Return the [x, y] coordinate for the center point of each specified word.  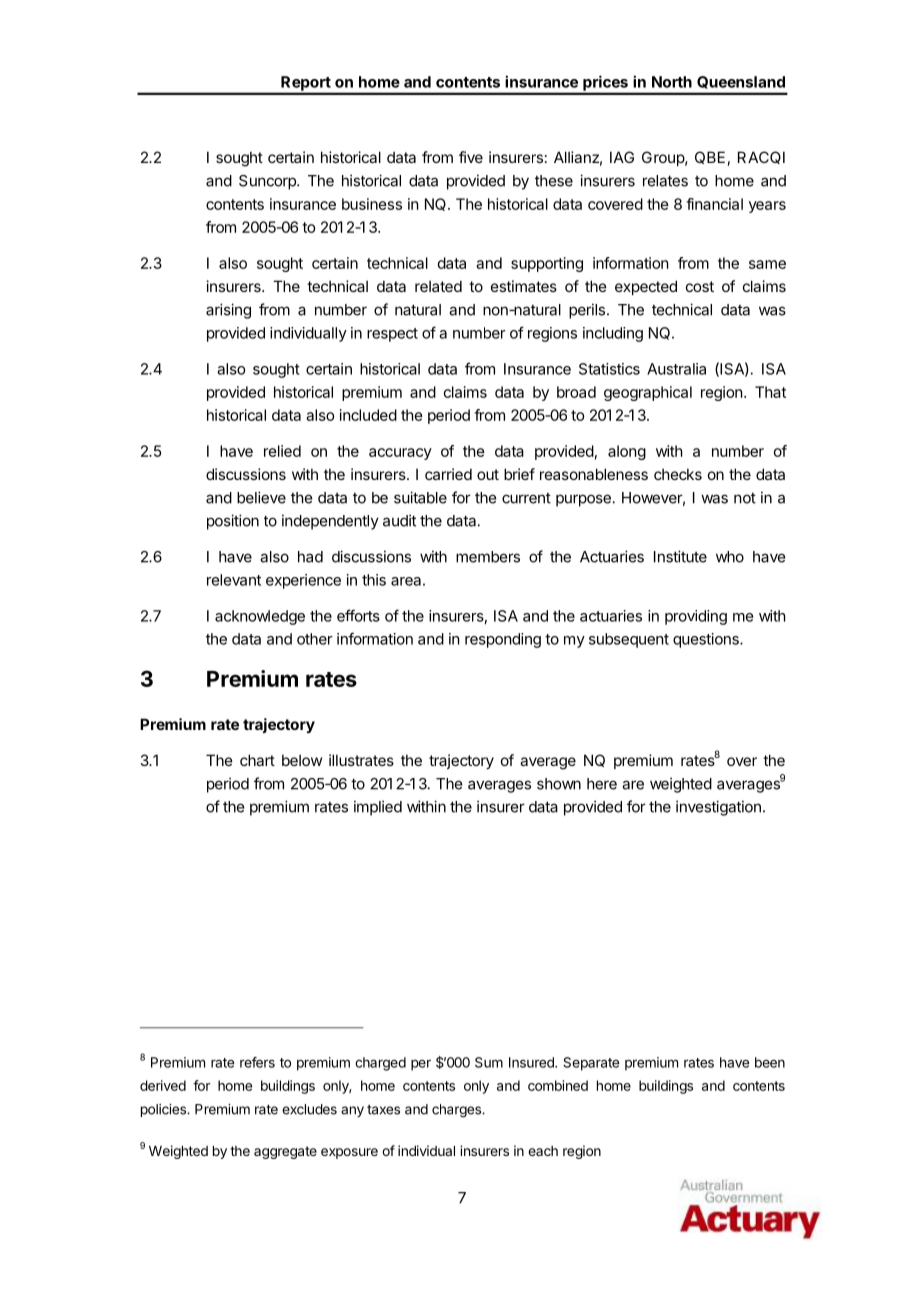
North [672, 82]
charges [457, 1111]
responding [503, 640]
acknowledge [260, 617]
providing [696, 617]
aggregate [285, 1152]
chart [257, 760]
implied [378, 808]
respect [392, 335]
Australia [676, 369]
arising [228, 311]
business [372, 204]
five [471, 157]
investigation [718, 808]
